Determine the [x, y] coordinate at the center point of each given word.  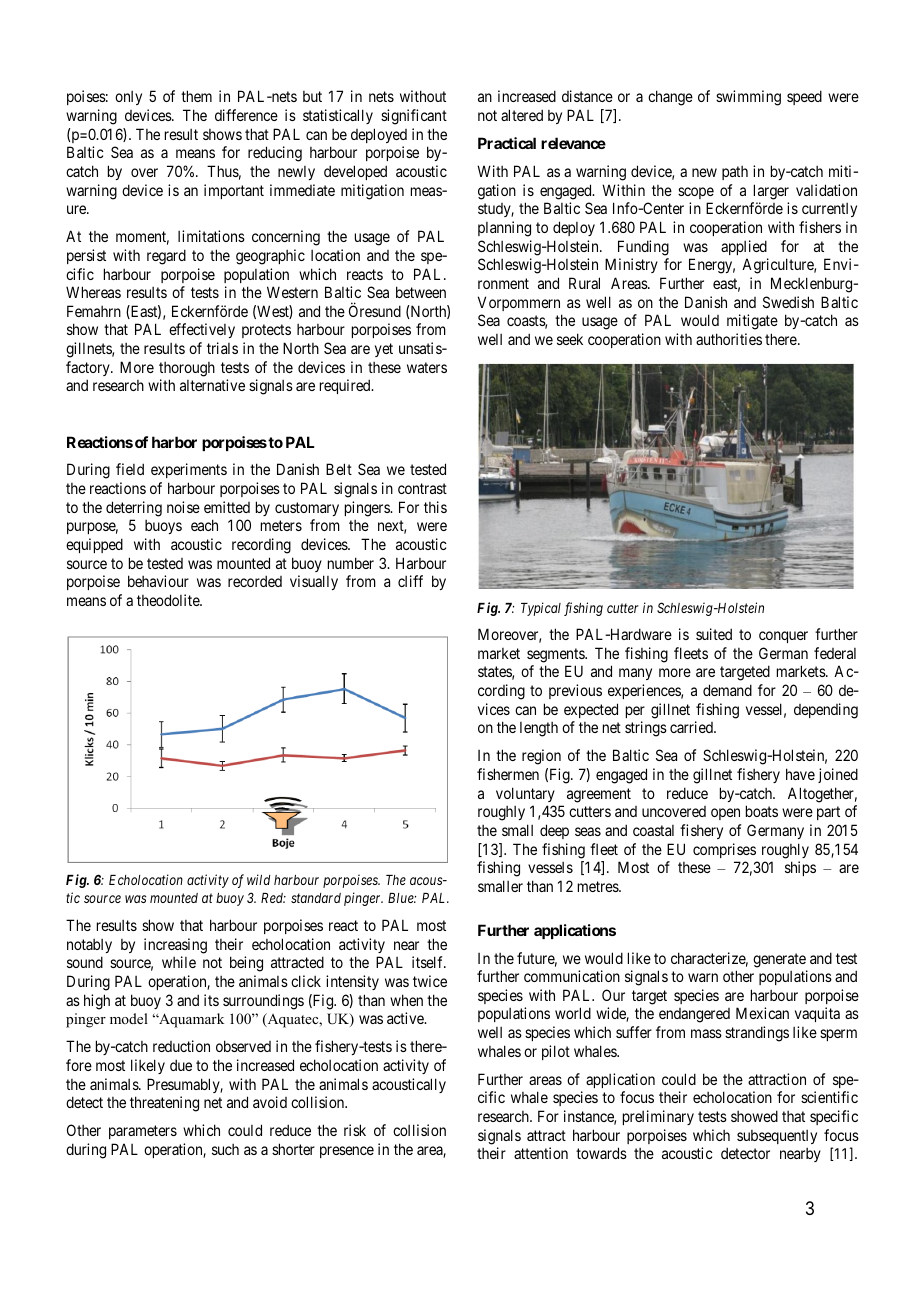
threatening [164, 1104]
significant [414, 117]
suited [714, 634]
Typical [541, 609]
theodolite [169, 600]
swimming [748, 98]
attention [541, 1153]
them [196, 96]
